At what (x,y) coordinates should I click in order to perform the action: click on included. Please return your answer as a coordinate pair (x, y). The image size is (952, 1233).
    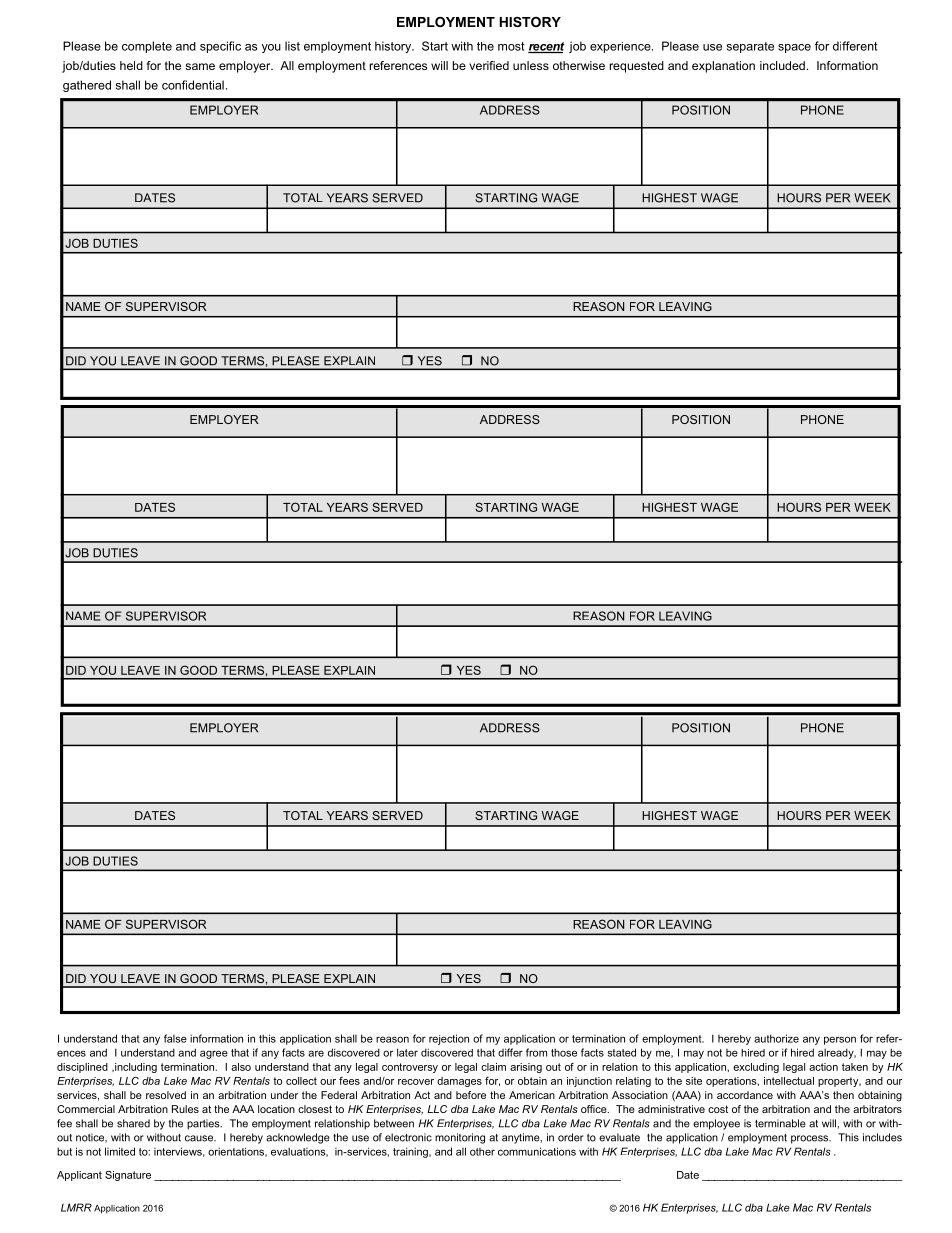
    Looking at the image, I should click on (782, 65).
